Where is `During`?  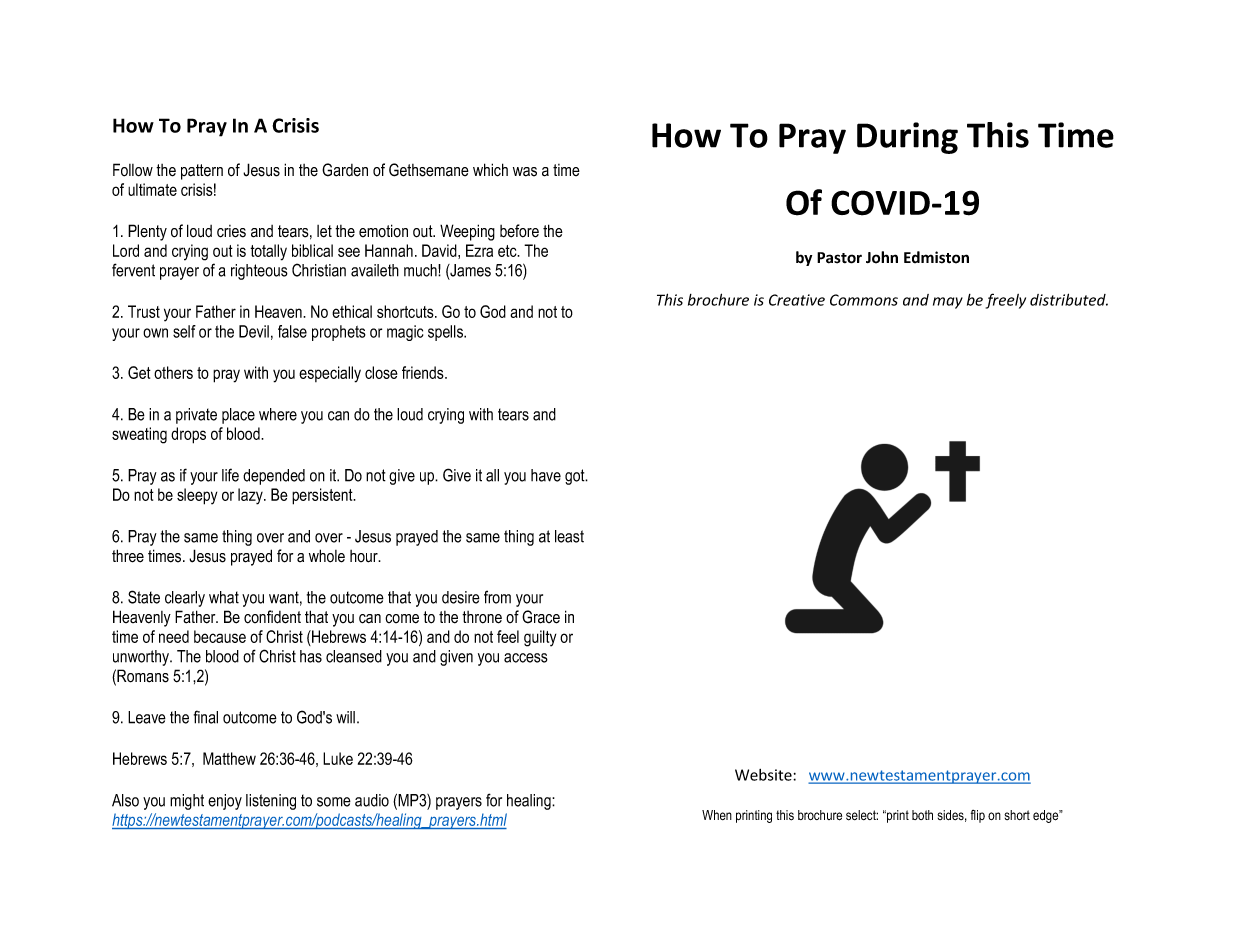 During is located at coordinates (907, 138).
